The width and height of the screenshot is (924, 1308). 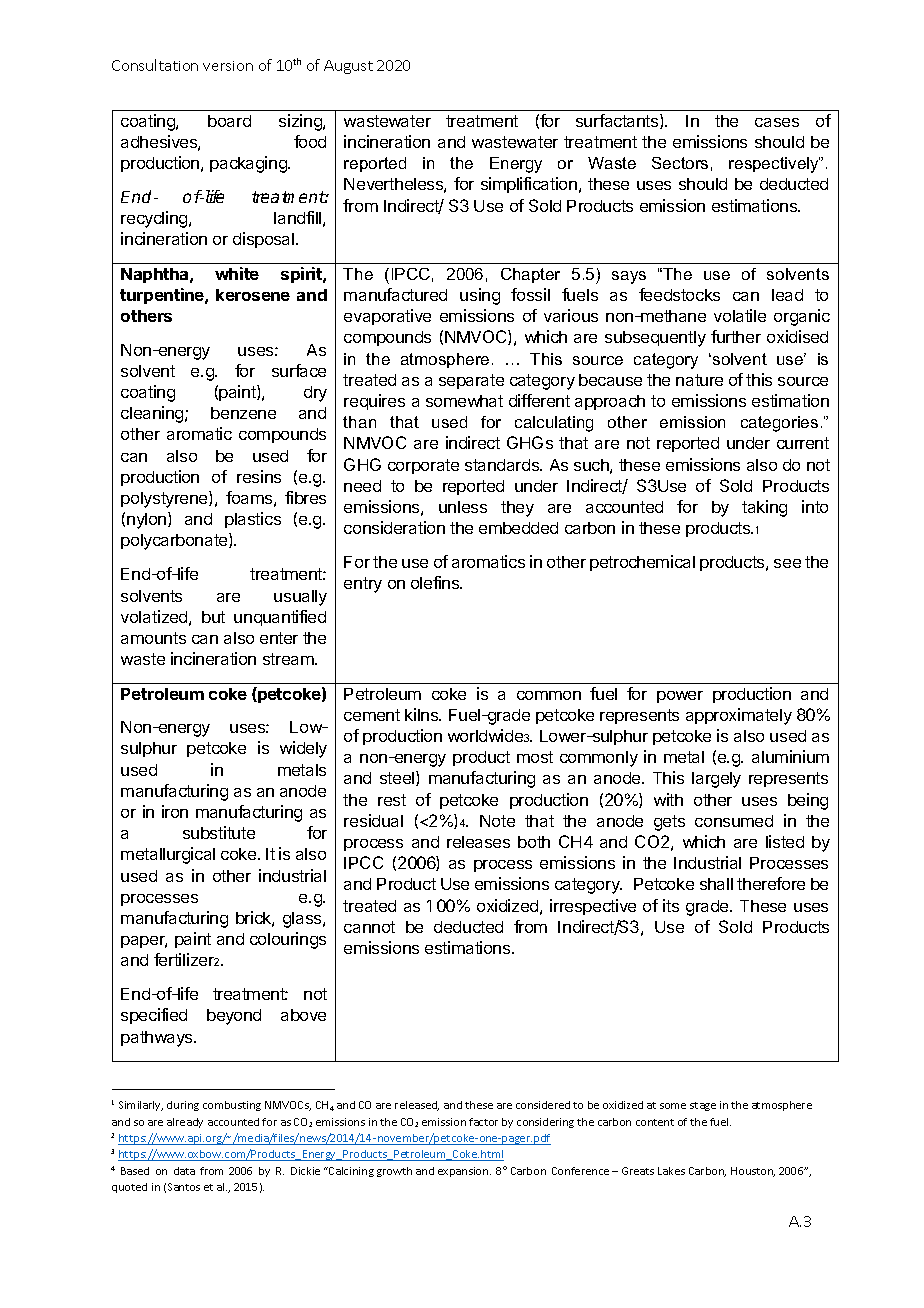 I want to click on consumed, so click(x=734, y=821).
